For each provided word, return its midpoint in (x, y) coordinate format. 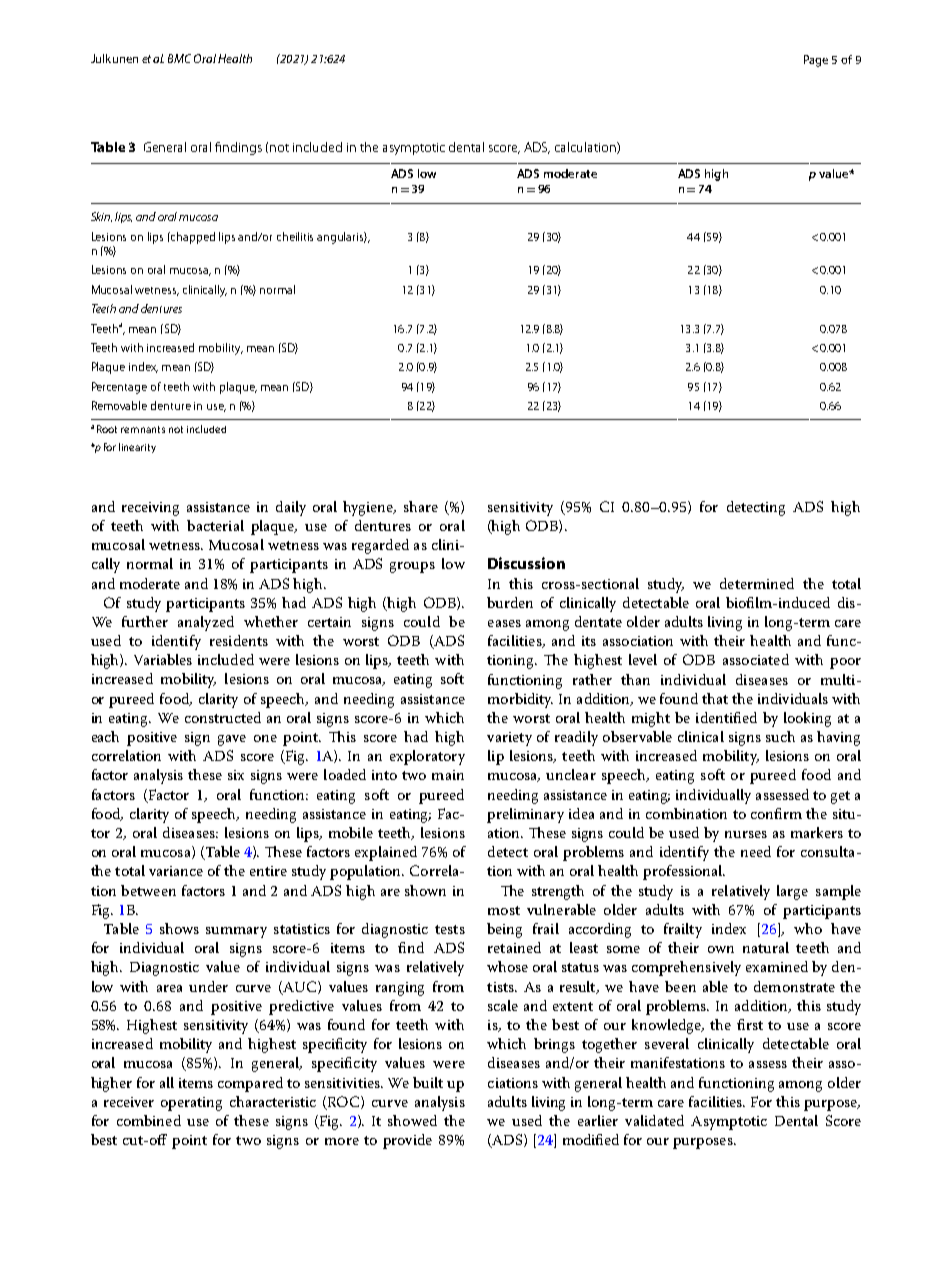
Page (816, 61)
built (428, 1082)
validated (654, 1120)
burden (510, 602)
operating (191, 1104)
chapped (192, 238)
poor (845, 663)
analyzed (206, 623)
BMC (179, 58)
